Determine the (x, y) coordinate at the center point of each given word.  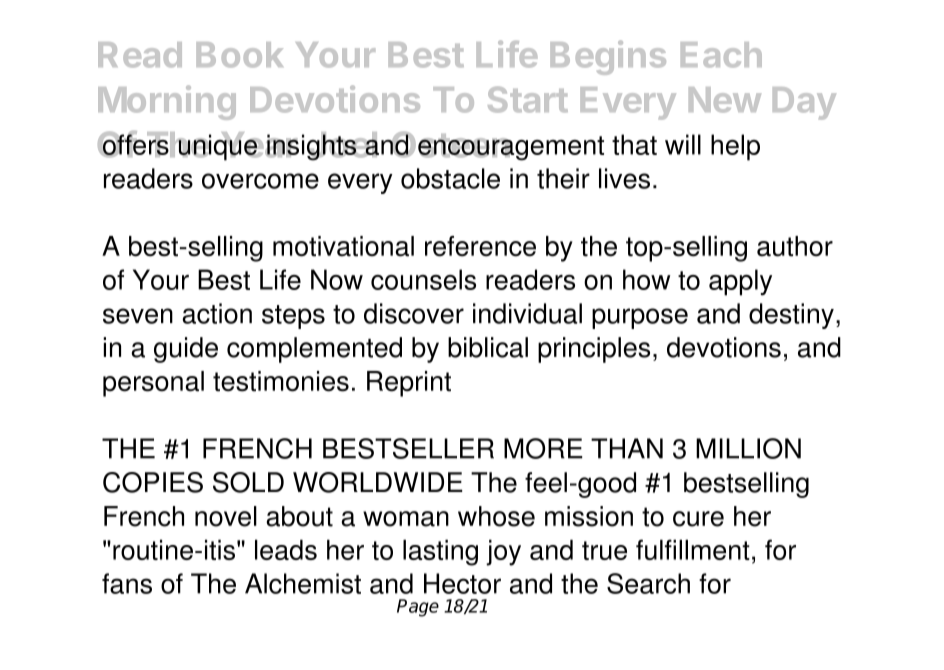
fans (127, 583)
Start (528, 99)
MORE (543, 448)
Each (721, 55)
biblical (488, 347)
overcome (260, 181)
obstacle (450, 178)
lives (624, 178)
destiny (791, 316)
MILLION (748, 448)
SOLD (248, 482)
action (217, 313)
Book (240, 55)
